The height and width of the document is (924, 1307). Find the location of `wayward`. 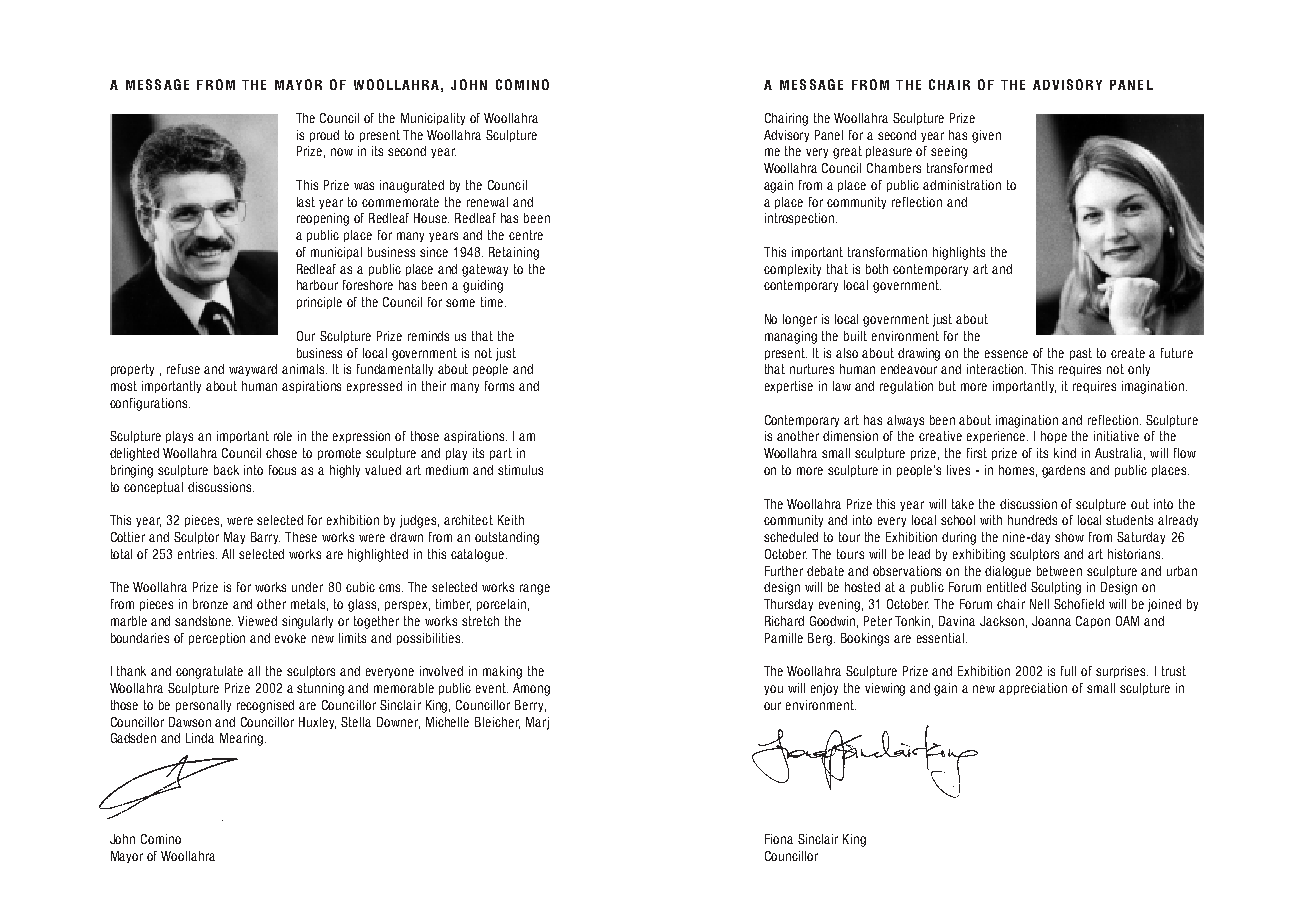

wayward is located at coordinates (253, 370).
